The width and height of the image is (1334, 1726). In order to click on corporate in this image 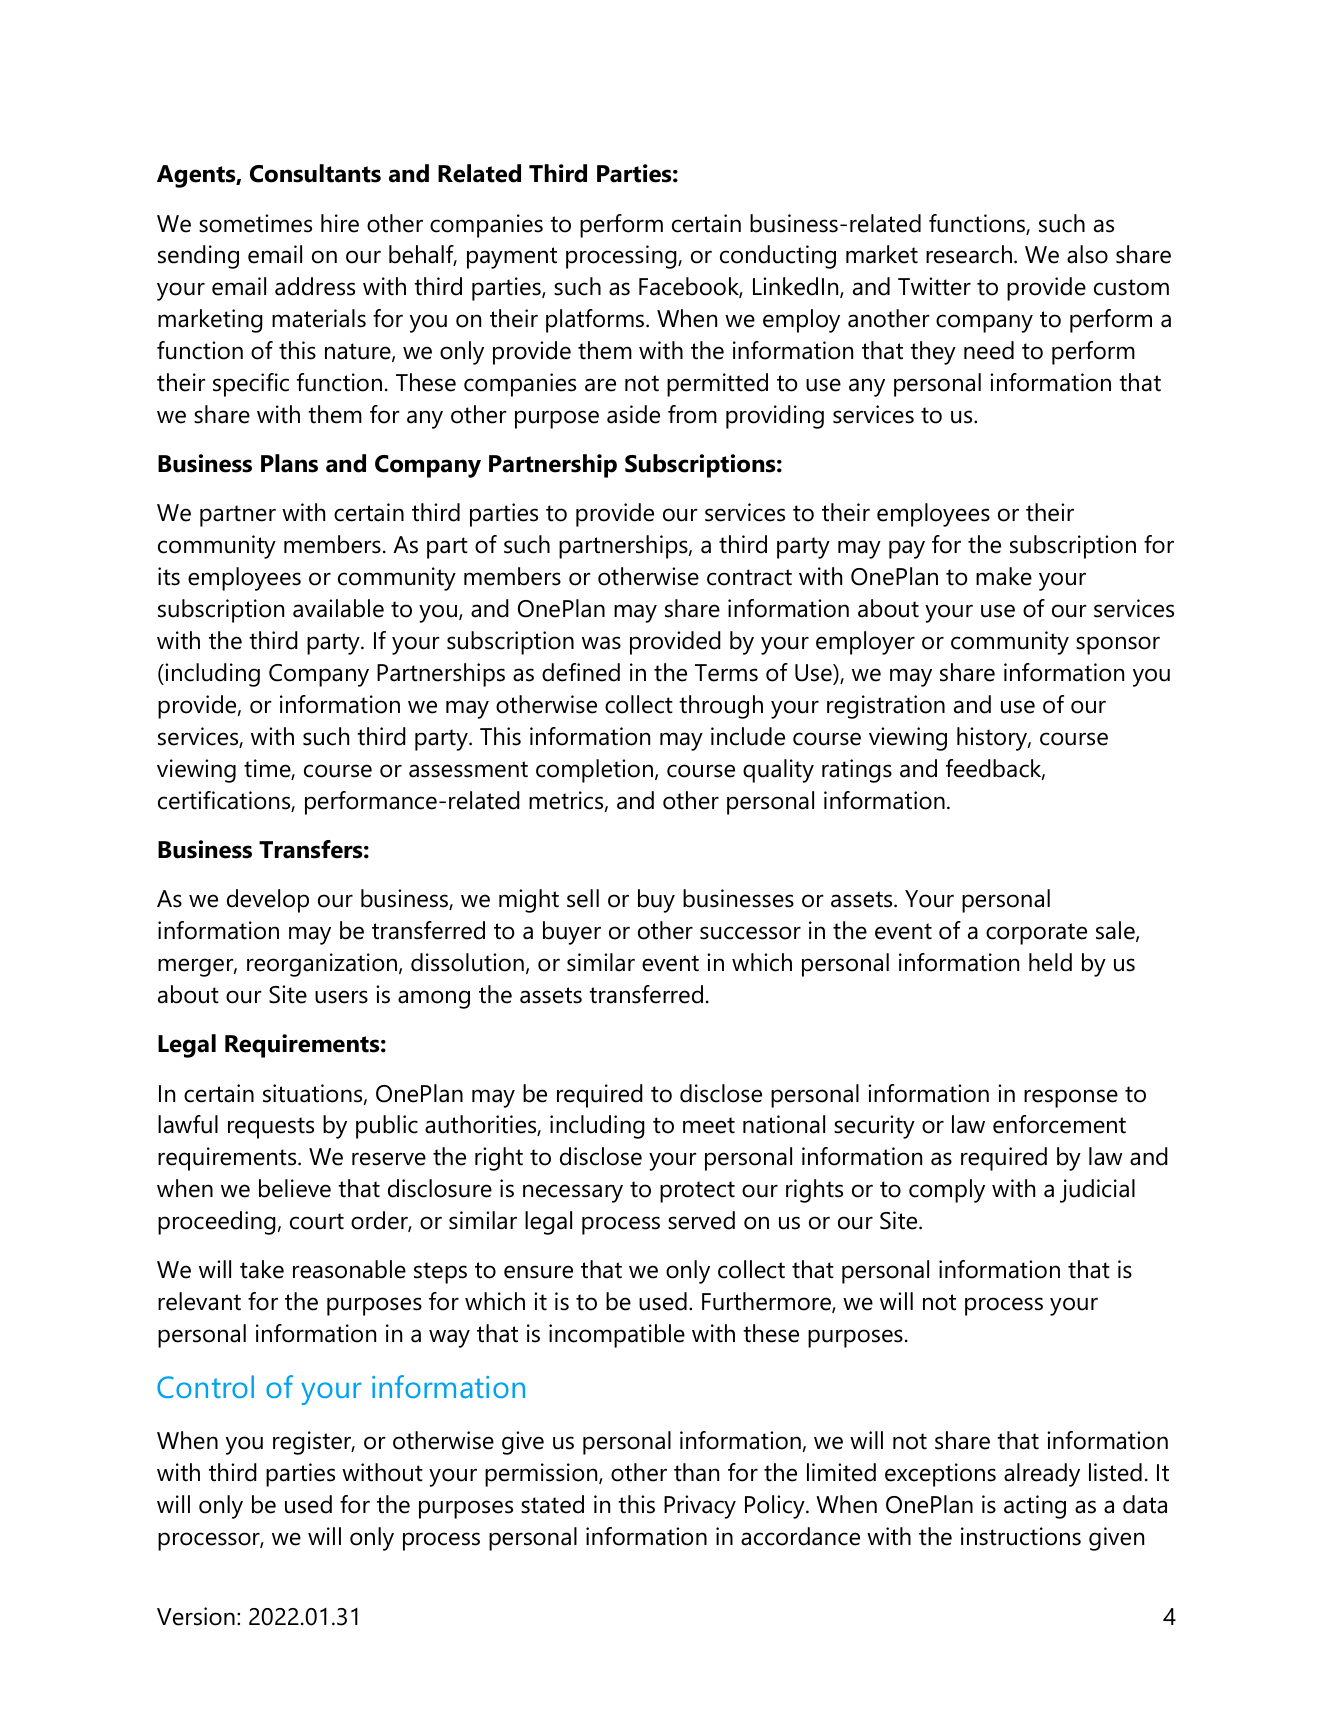, I will do `click(1036, 934)`.
